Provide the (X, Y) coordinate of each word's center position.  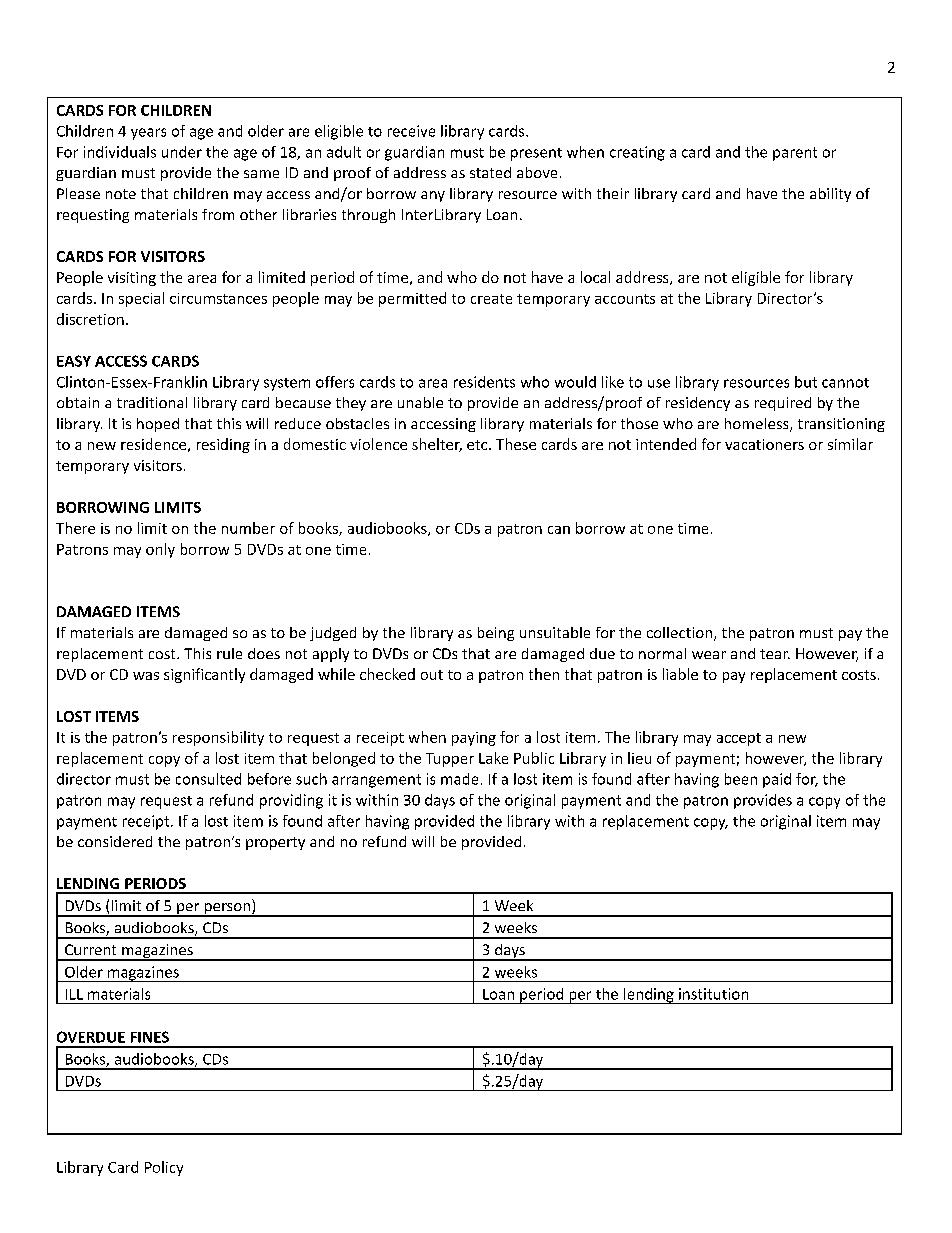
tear (775, 654)
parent (795, 154)
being (496, 634)
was (146, 676)
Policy (164, 1168)
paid (777, 780)
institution (713, 994)
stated (490, 172)
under (182, 152)
